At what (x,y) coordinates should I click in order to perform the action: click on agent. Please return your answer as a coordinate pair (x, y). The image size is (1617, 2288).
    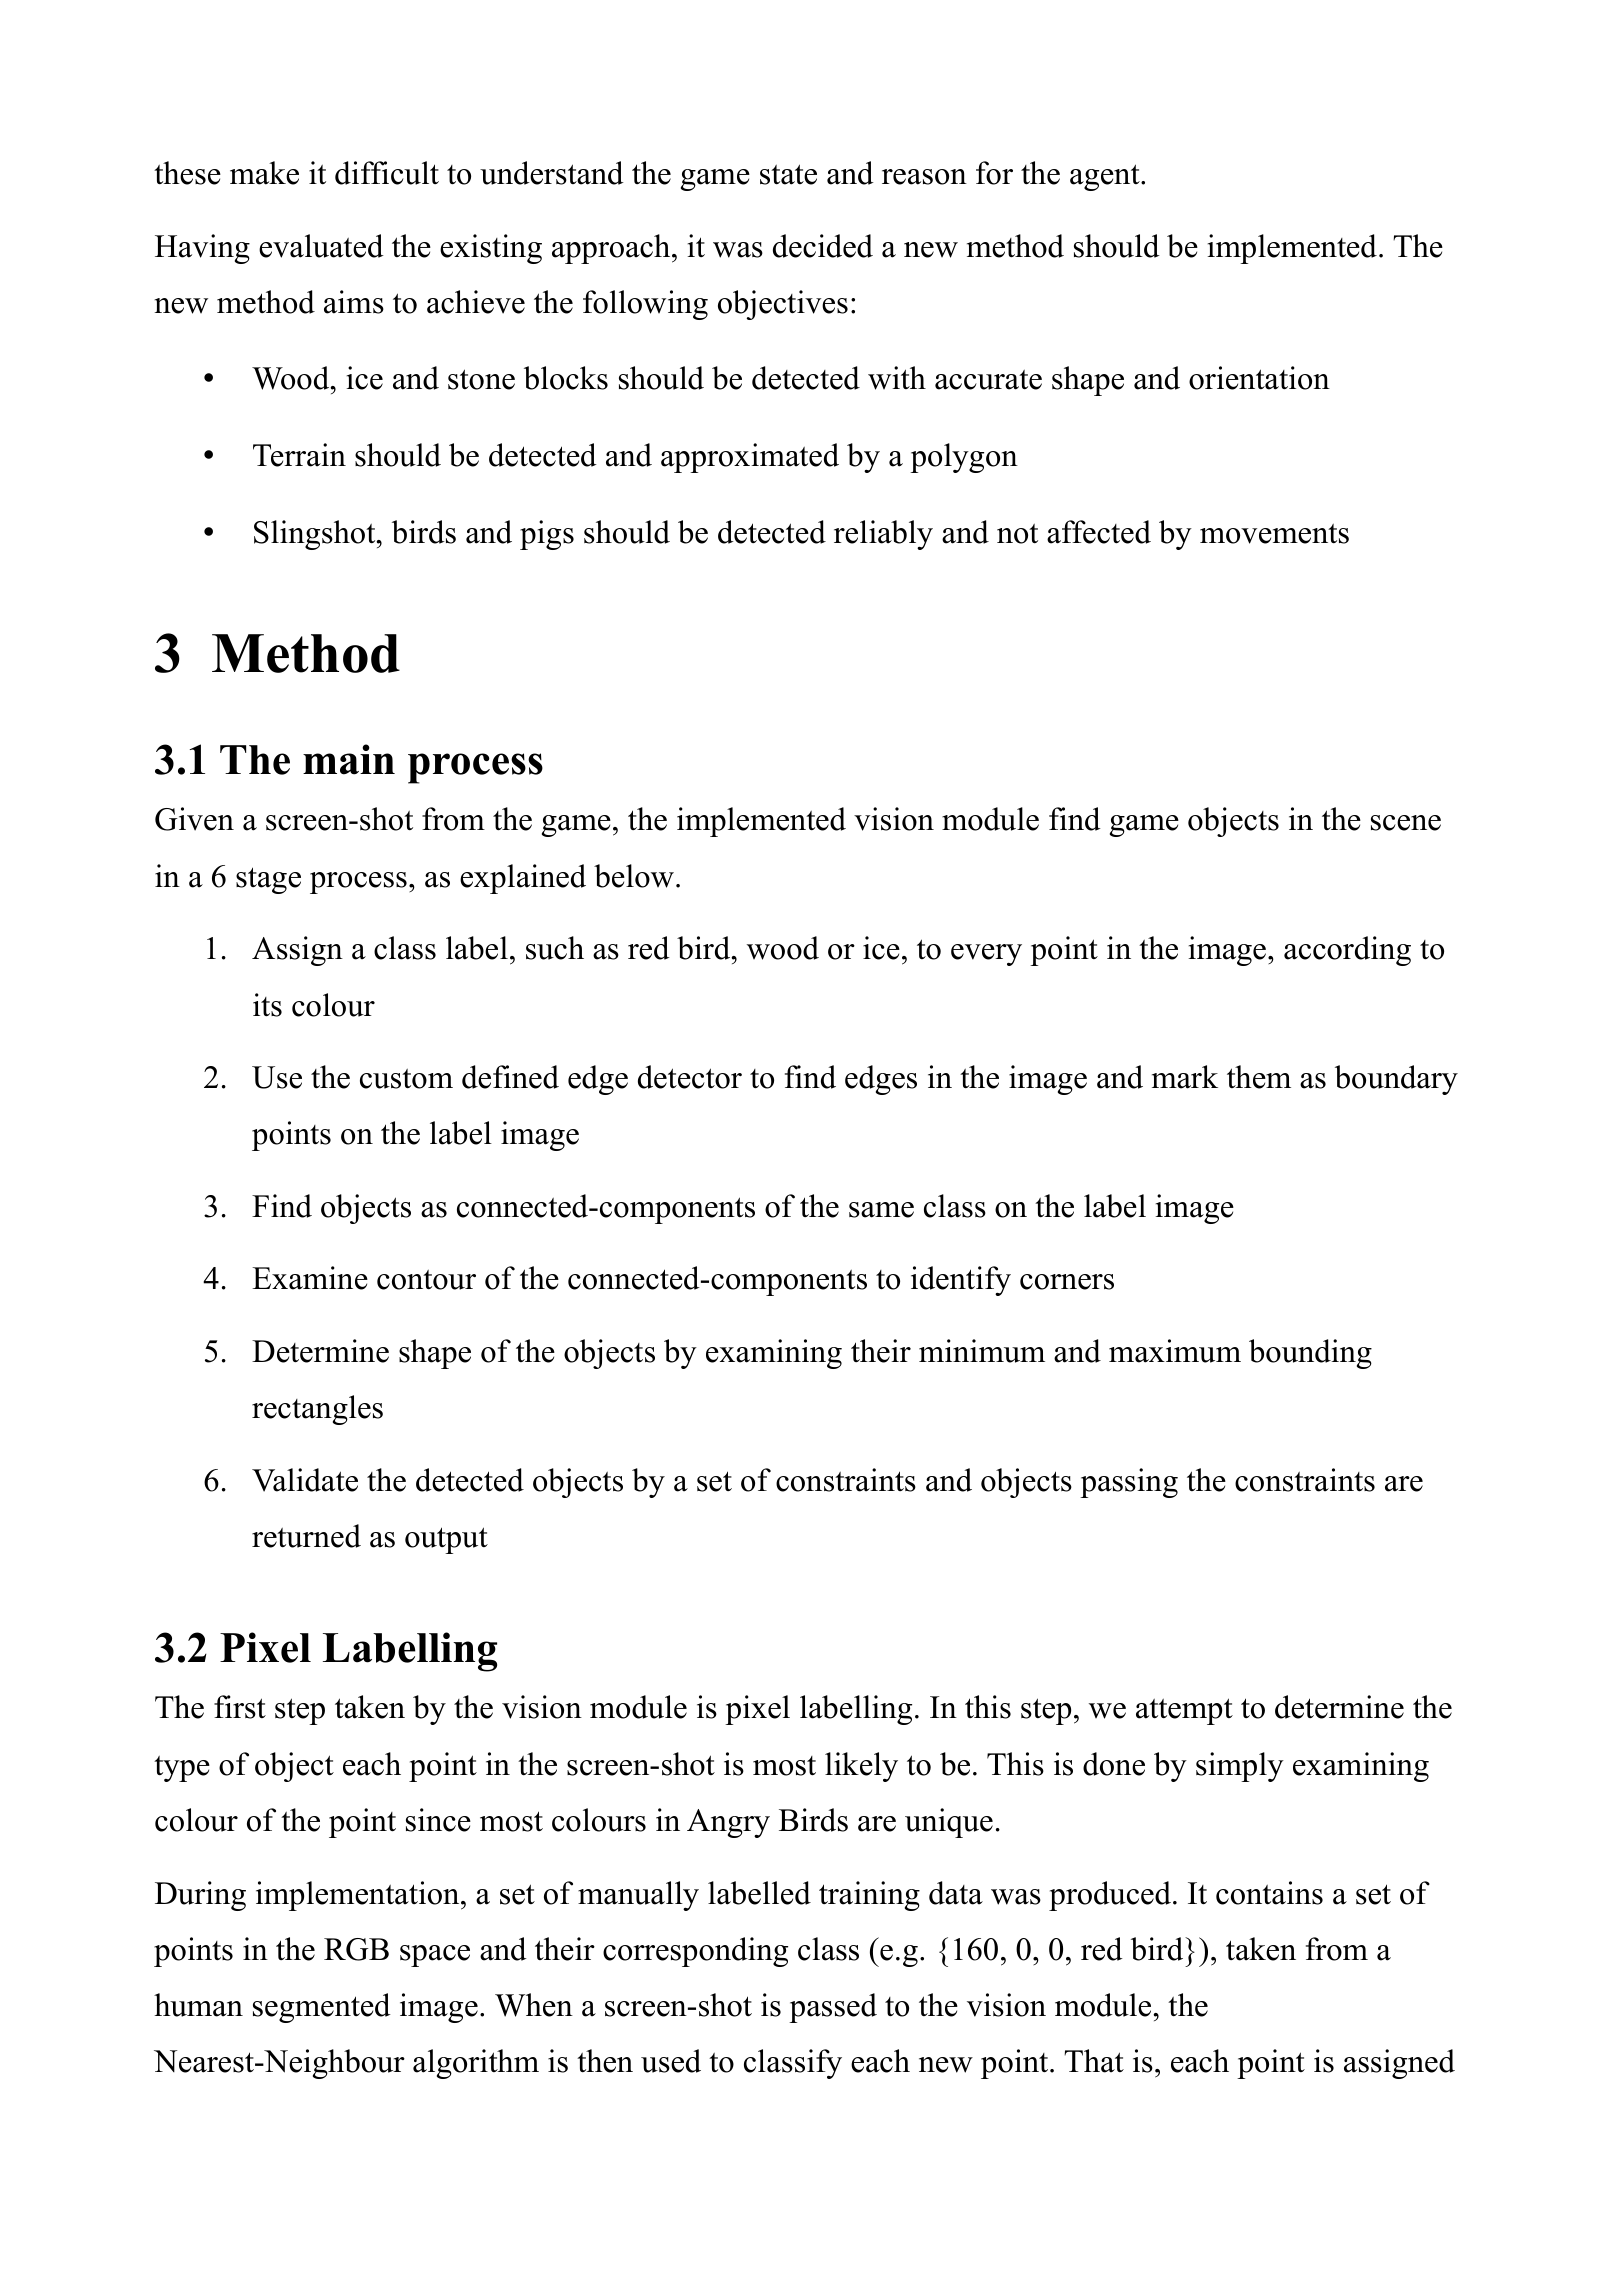
    Looking at the image, I should click on (1106, 177).
